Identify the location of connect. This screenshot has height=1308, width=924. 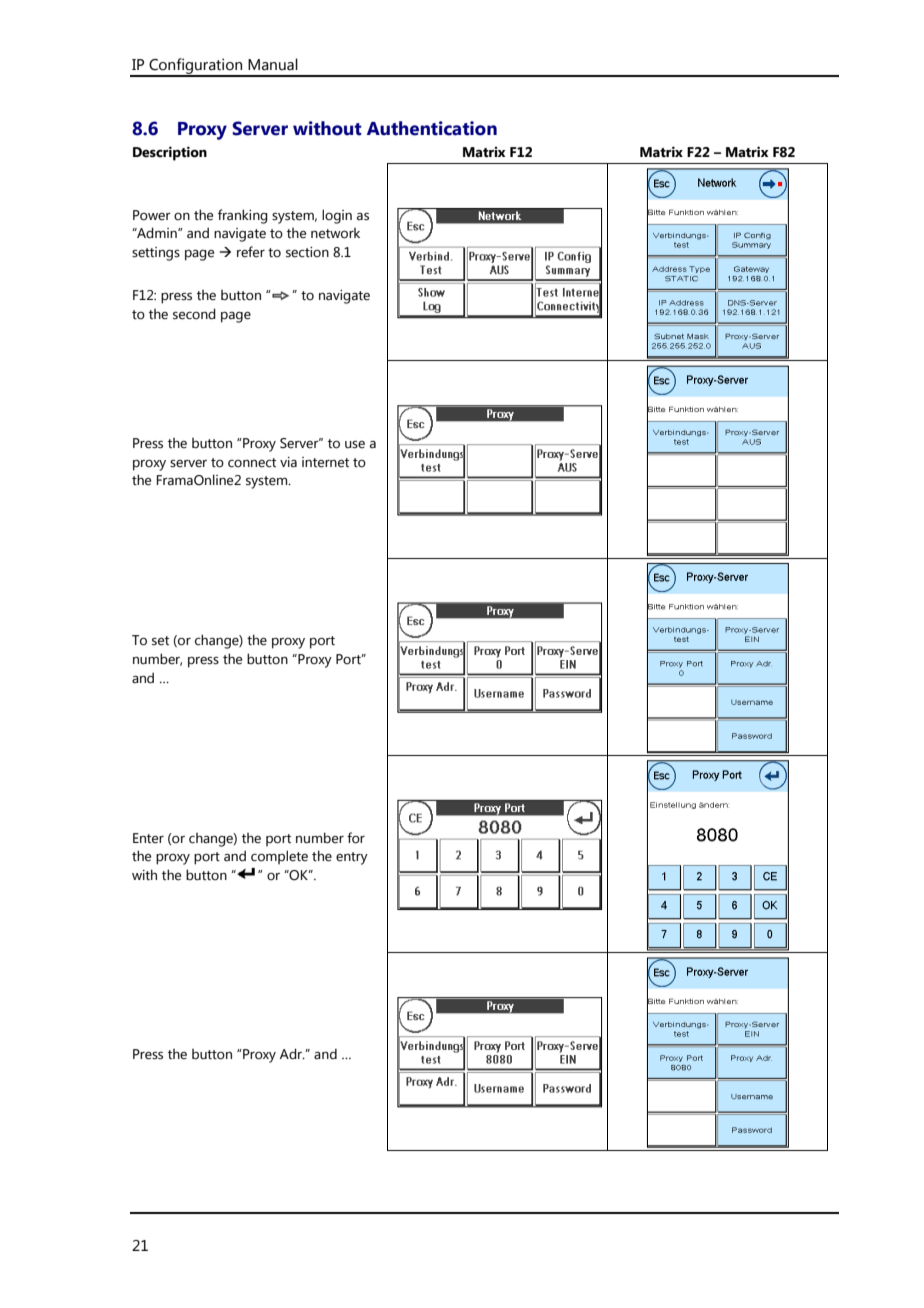
(252, 463).
